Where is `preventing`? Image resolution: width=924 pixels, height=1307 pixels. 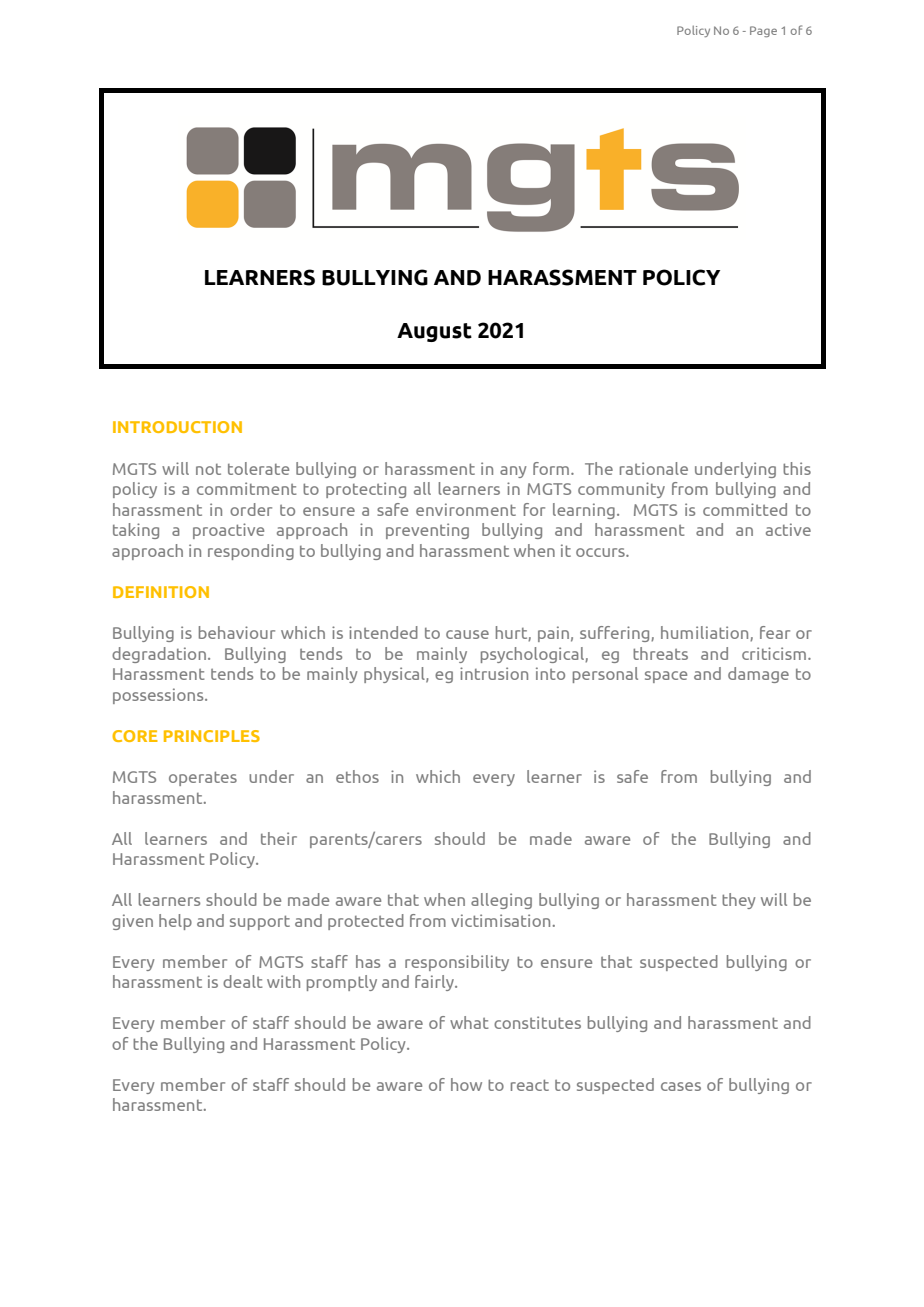 preventing is located at coordinates (427, 531).
